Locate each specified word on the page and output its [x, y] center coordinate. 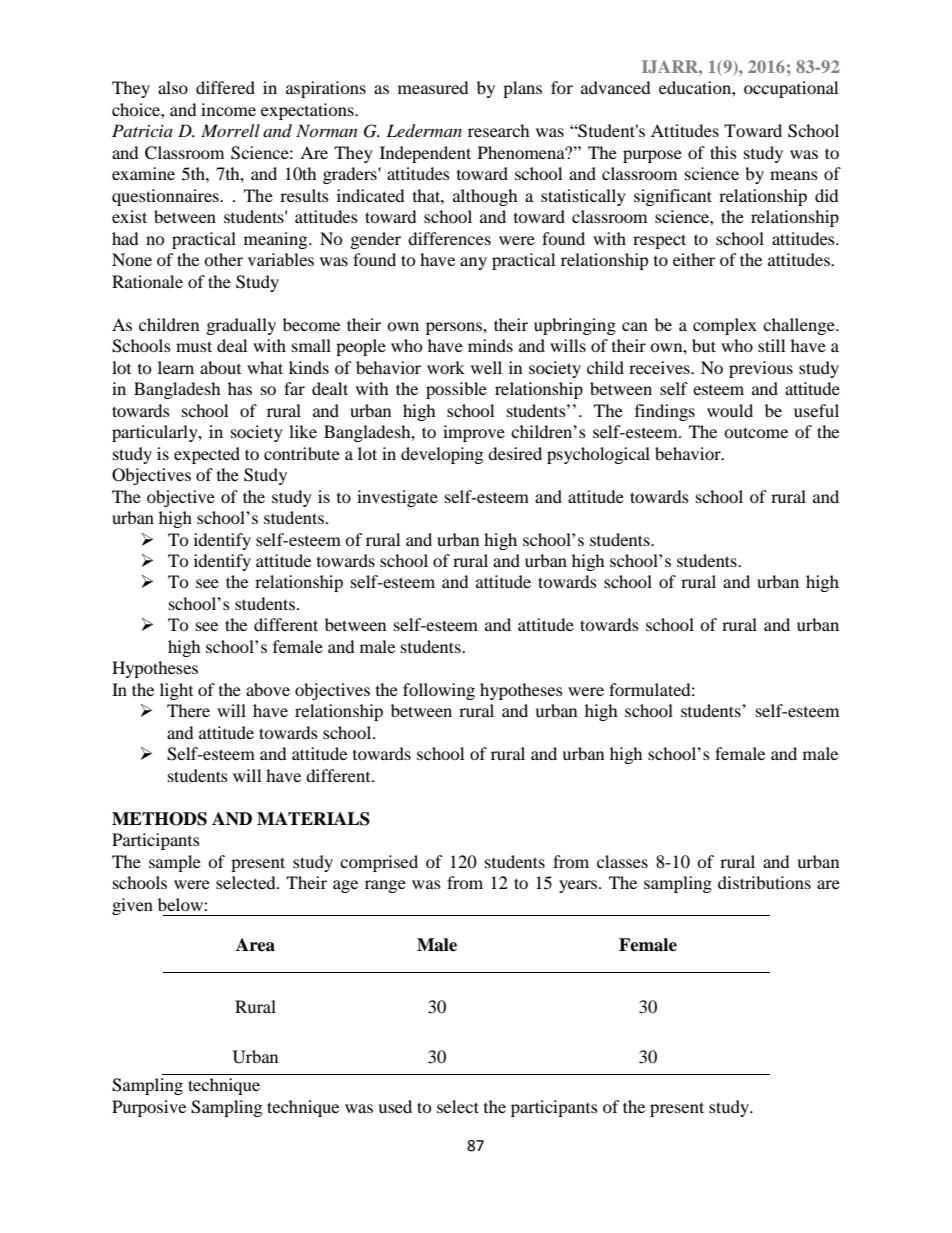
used [395, 1106]
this [723, 152]
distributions [764, 882]
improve [474, 433]
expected [207, 455]
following [439, 691]
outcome [756, 432]
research [498, 130]
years [579, 886]
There [188, 710]
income [228, 109]
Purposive [149, 1108]
